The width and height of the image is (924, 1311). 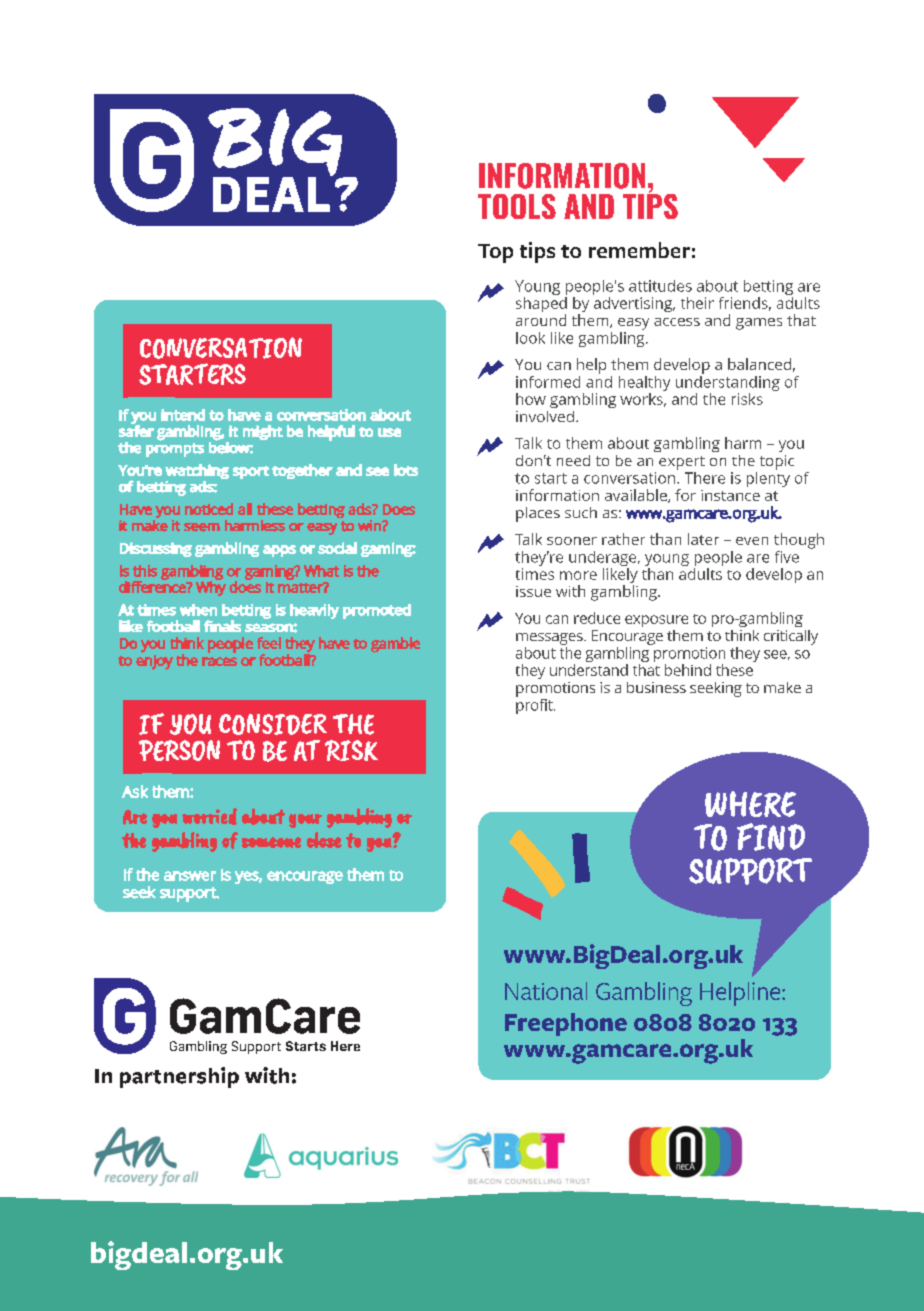 What do you see at coordinates (660, 286) in the image?
I see `attitudes` at bounding box center [660, 286].
